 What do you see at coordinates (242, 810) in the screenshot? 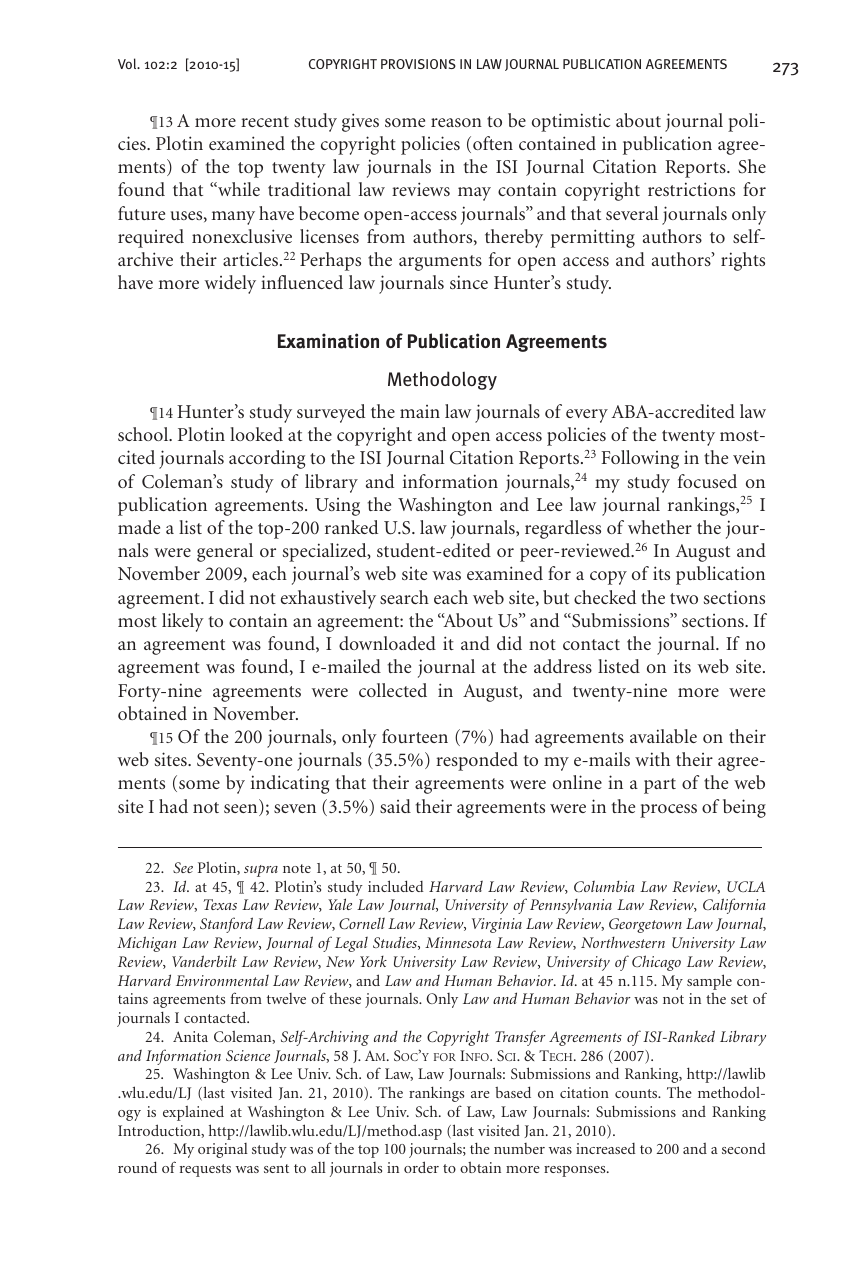
I see `seen` at bounding box center [242, 810].
